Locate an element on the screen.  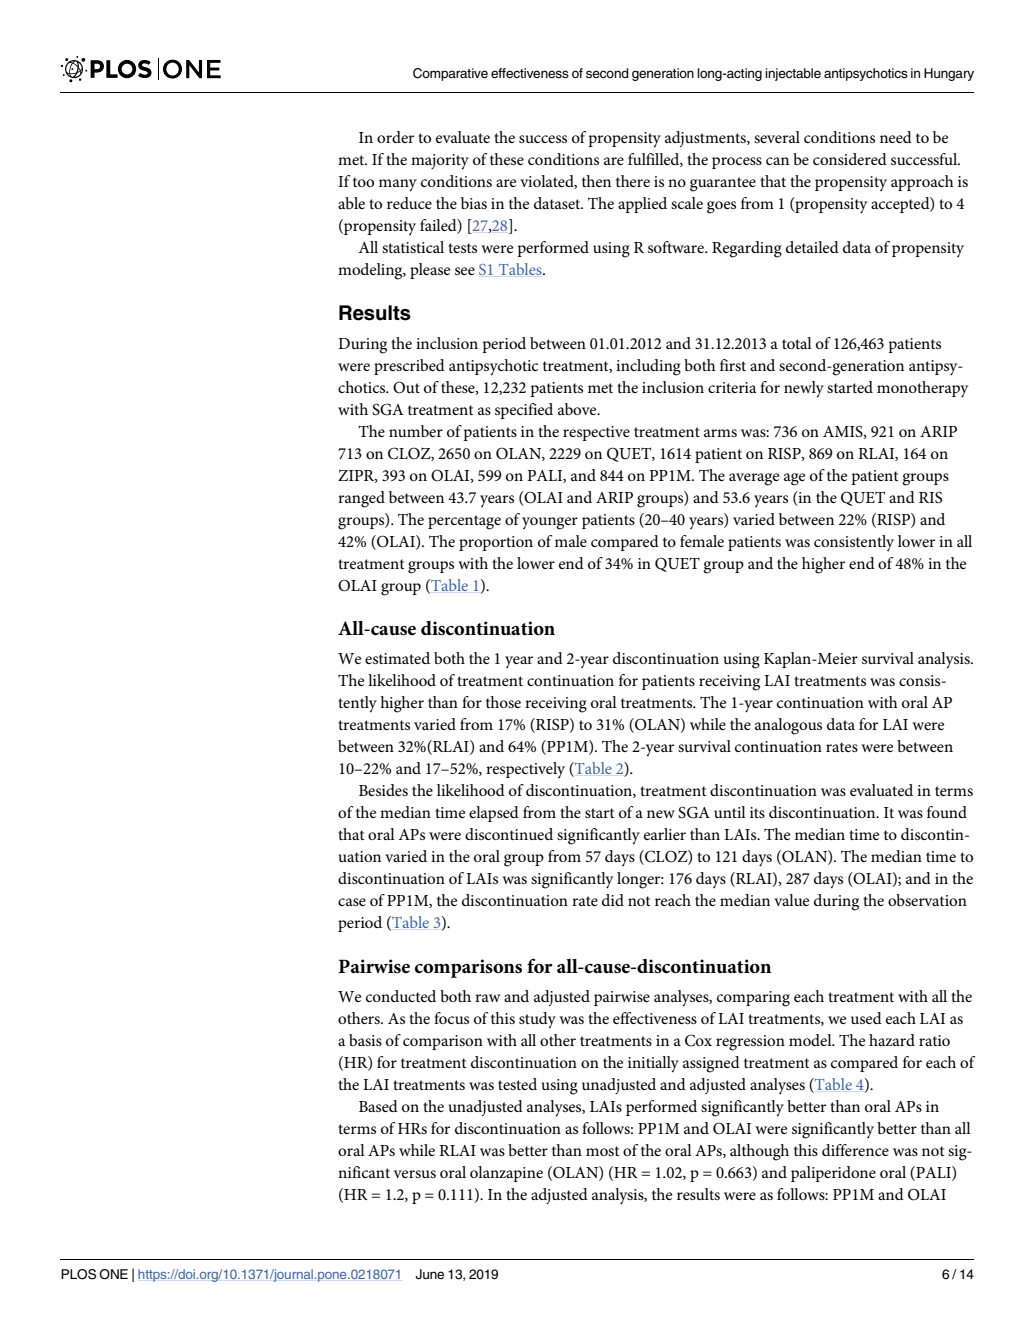
case is located at coordinates (352, 902).
